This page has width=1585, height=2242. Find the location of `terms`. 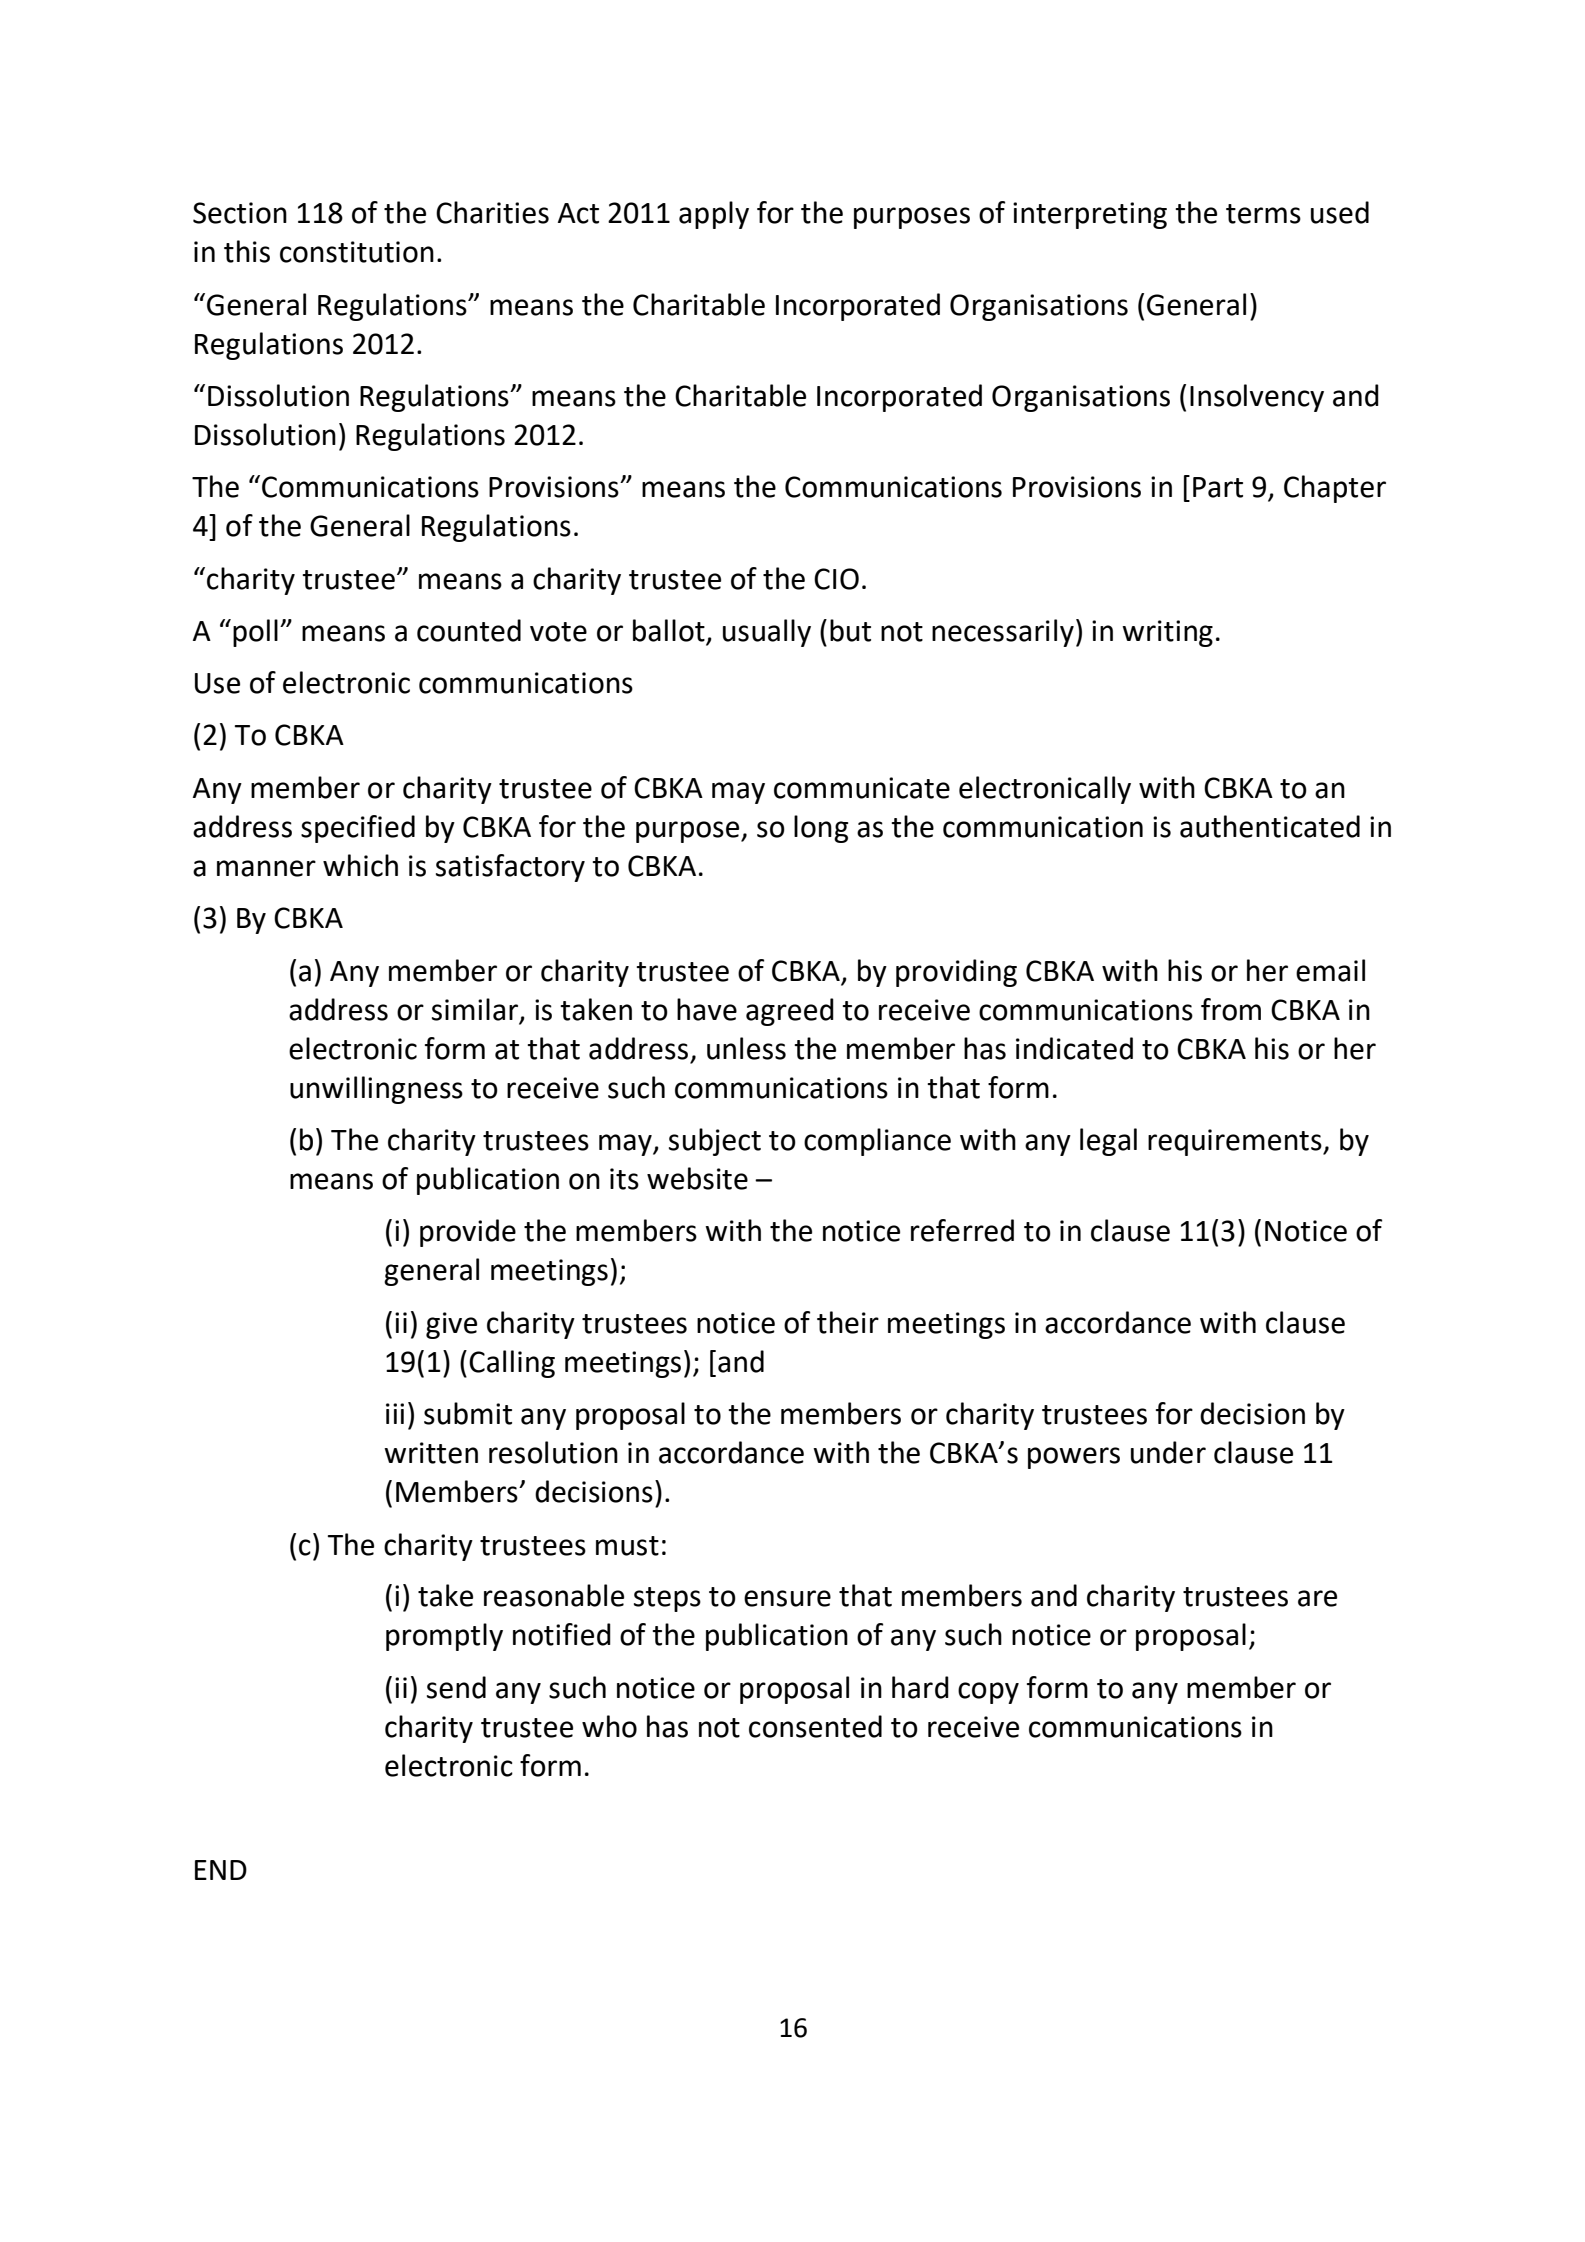

terms is located at coordinates (1263, 214).
